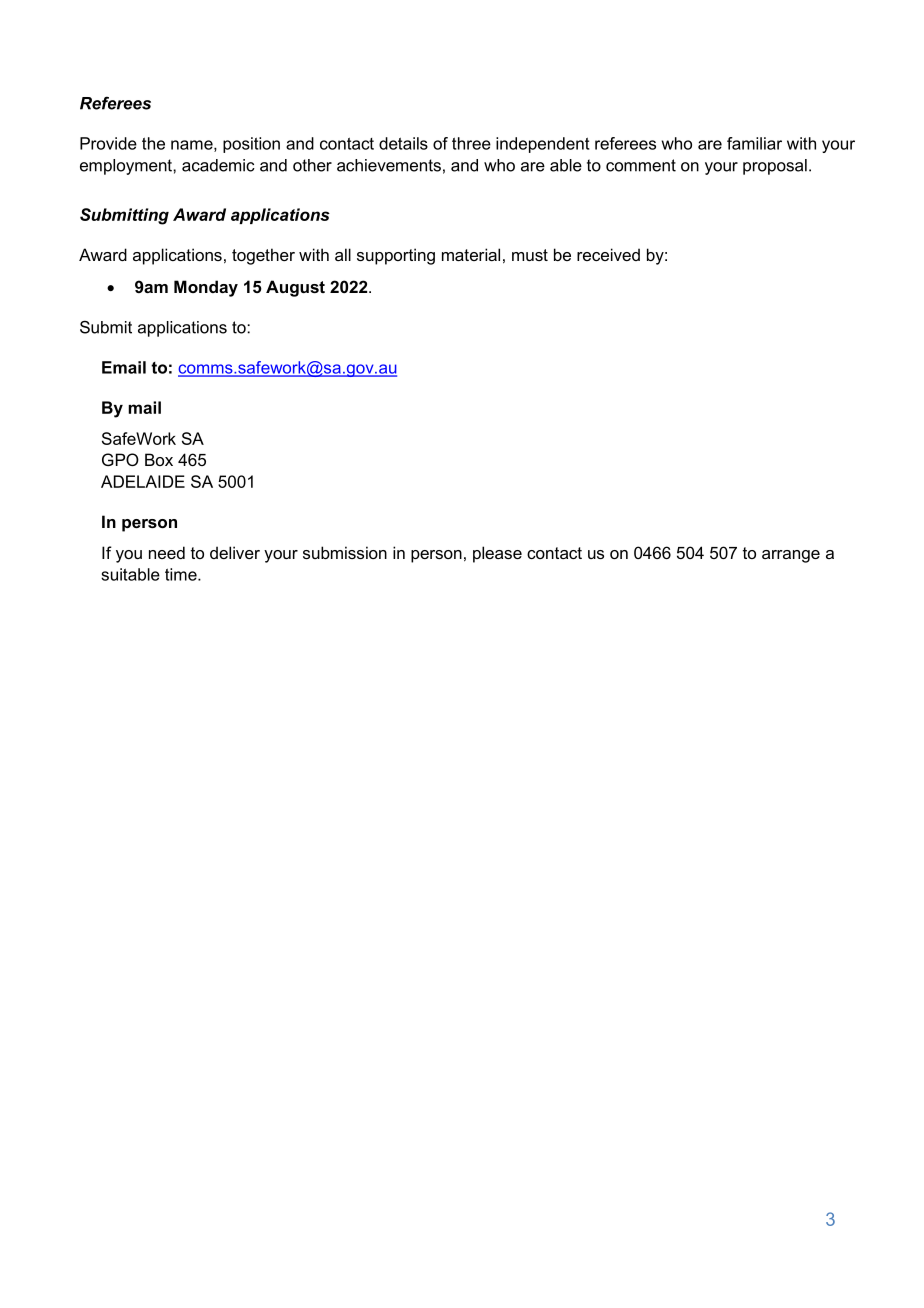 The image size is (924, 1308). Describe the element at coordinates (608, 254) in the screenshot. I see `received` at that location.
